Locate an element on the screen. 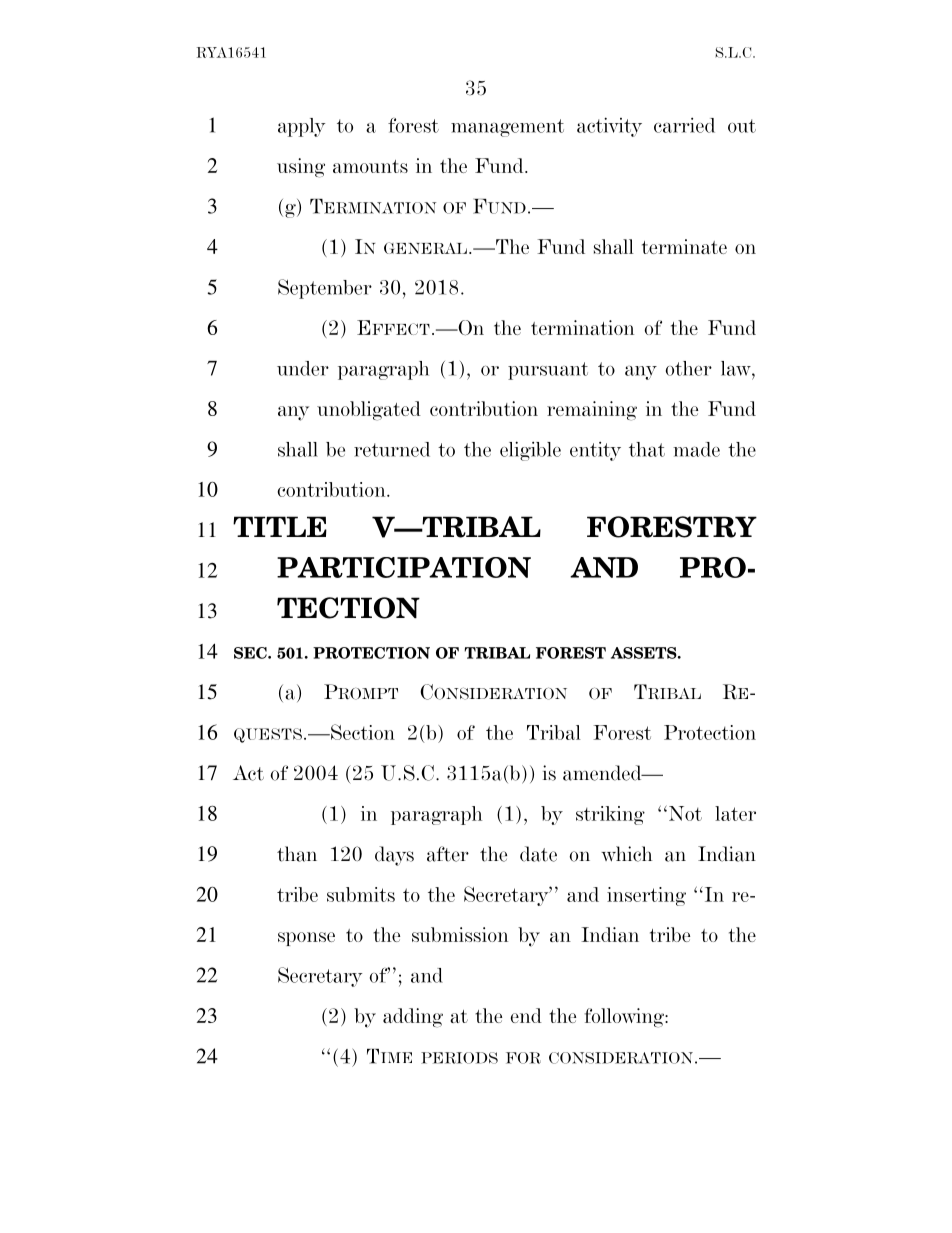 This screenshot has width=952, height=1233. eligible is located at coordinates (530, 451).
